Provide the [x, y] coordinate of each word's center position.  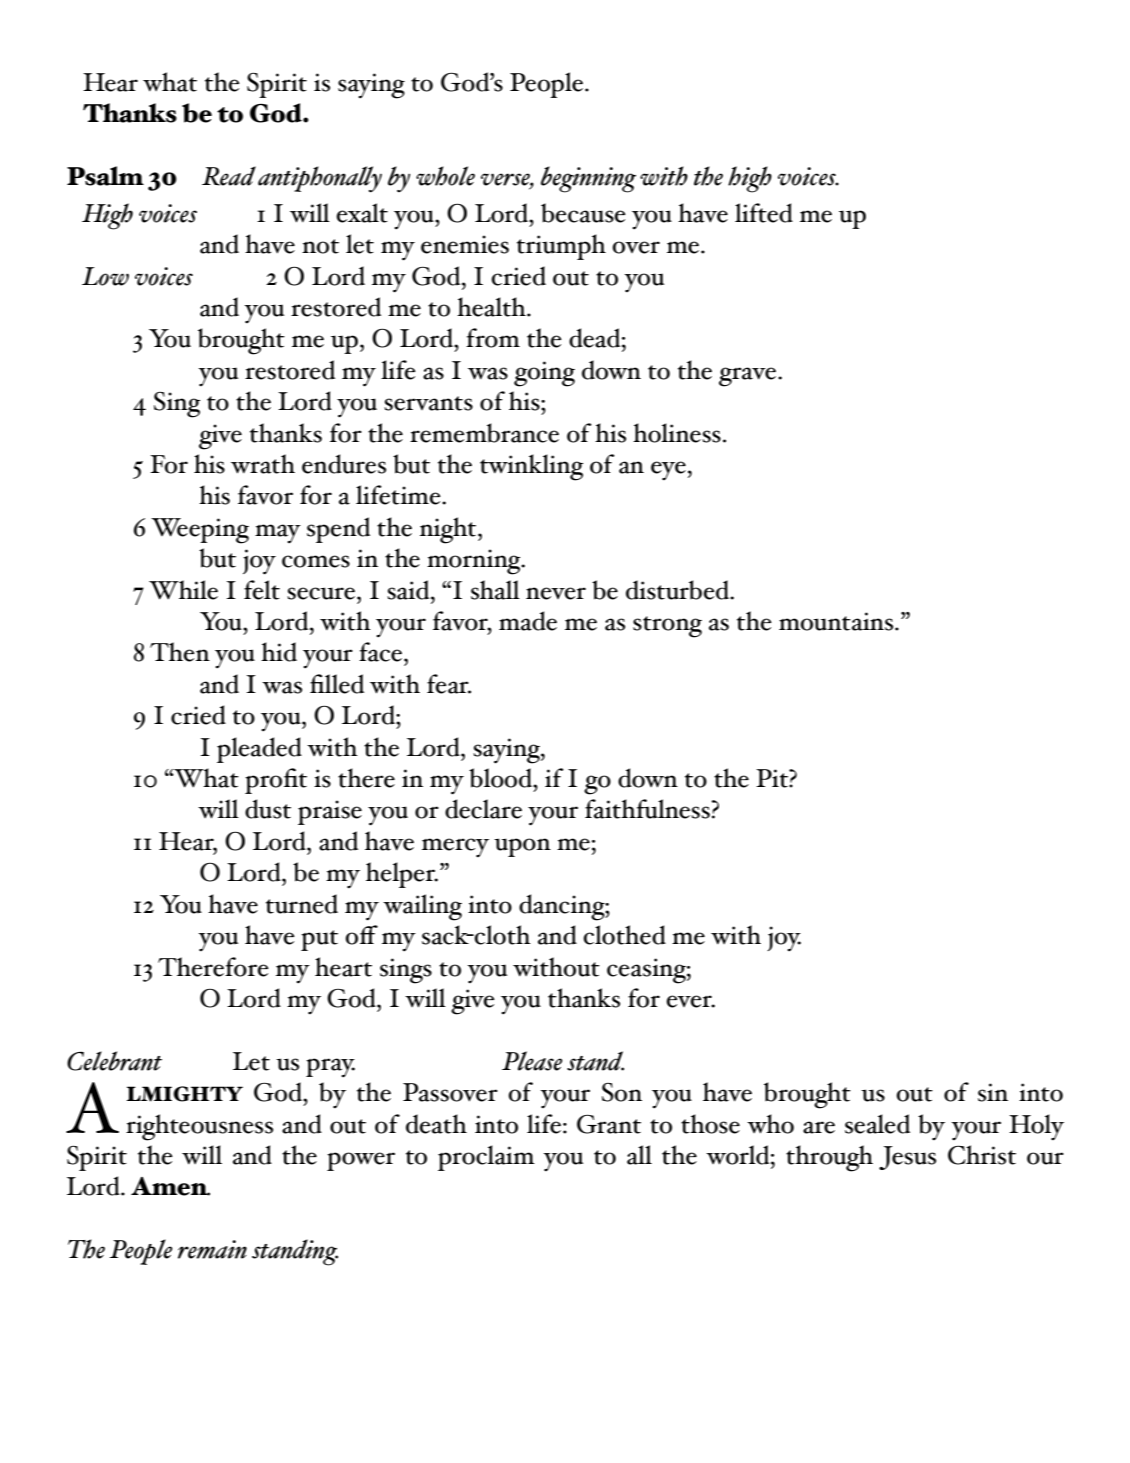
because [583, 213]
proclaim [486, 1158]
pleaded [259, 750]
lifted [764, 213]
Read [229, 176]
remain [212, 1249]
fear [449, 684]
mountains [837, 621]
